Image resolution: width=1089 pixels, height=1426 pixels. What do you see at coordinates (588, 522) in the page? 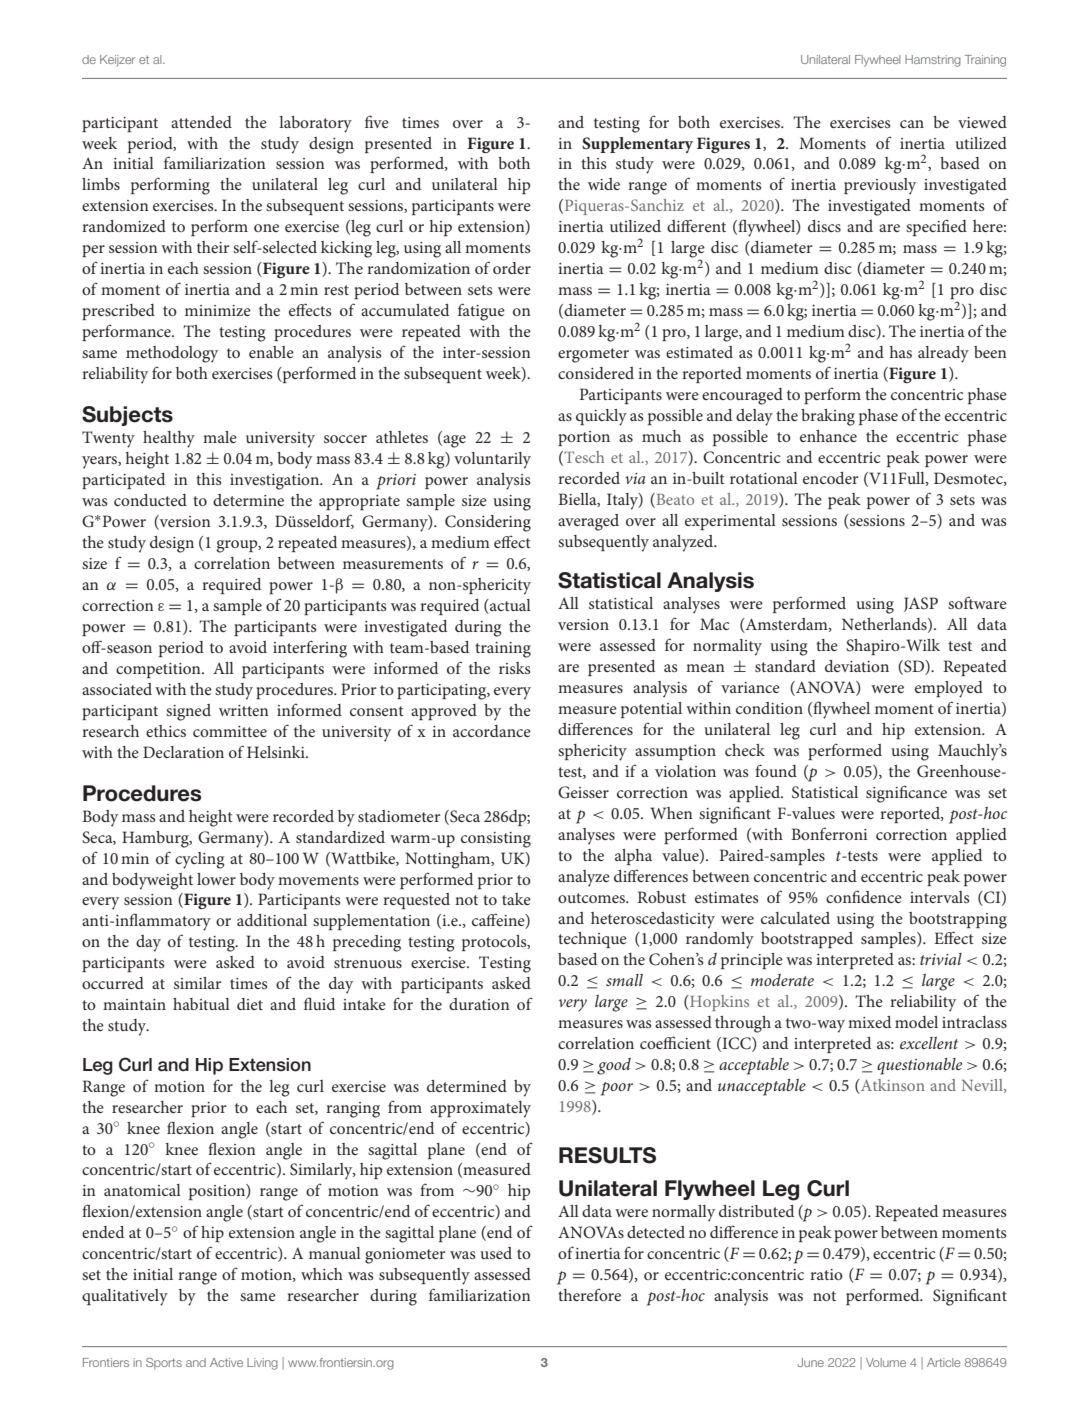
I see `averaged` at bounding box center [588, 522].
